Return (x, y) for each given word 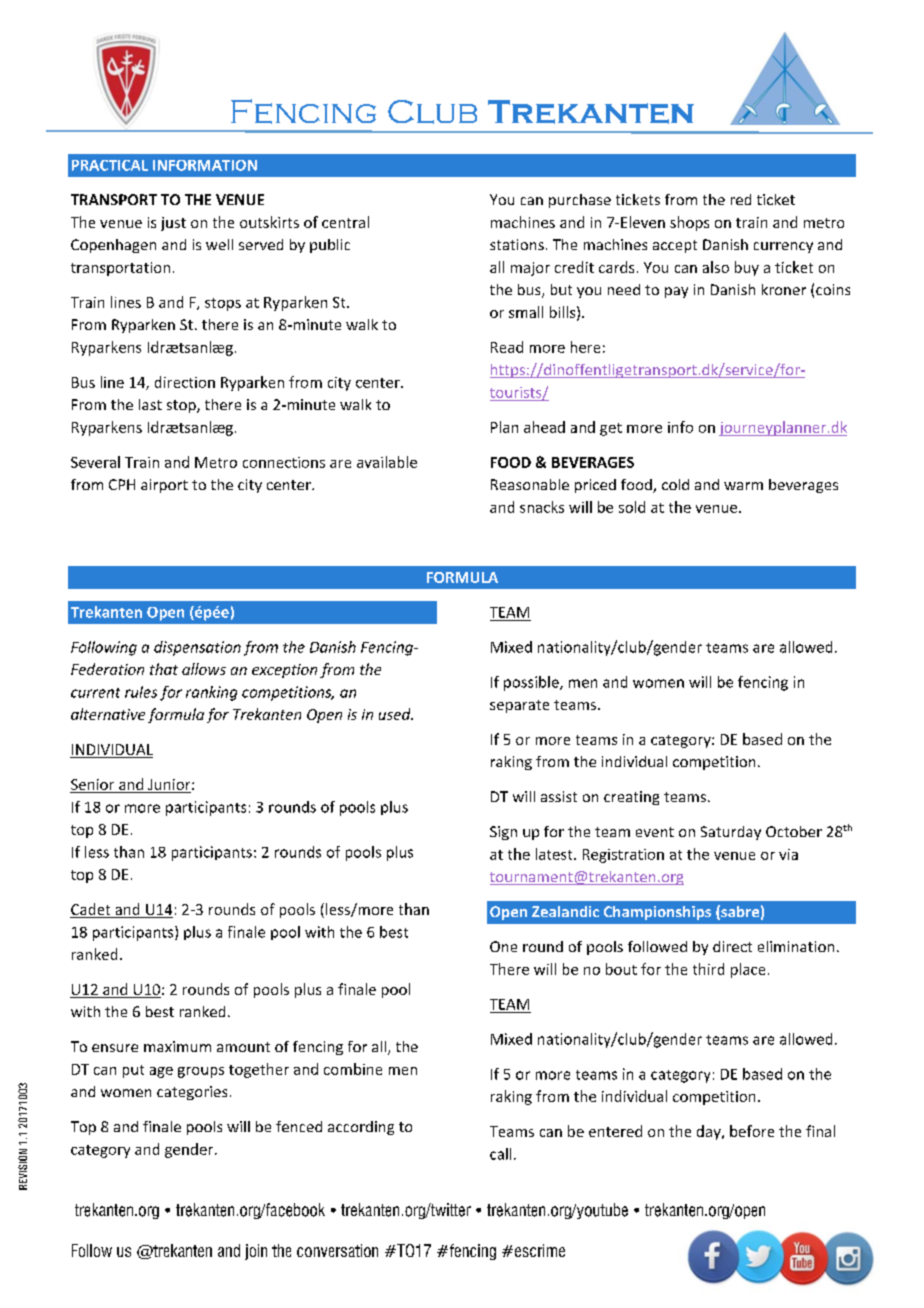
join (256, 1252)
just (173, 224)
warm (743, 486)
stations (517, 244)
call (500, 1154)
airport (164, 486)
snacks (542, 507)
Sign (503, 833)
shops (689, 223)
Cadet (91, 910)
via (788, 854)
